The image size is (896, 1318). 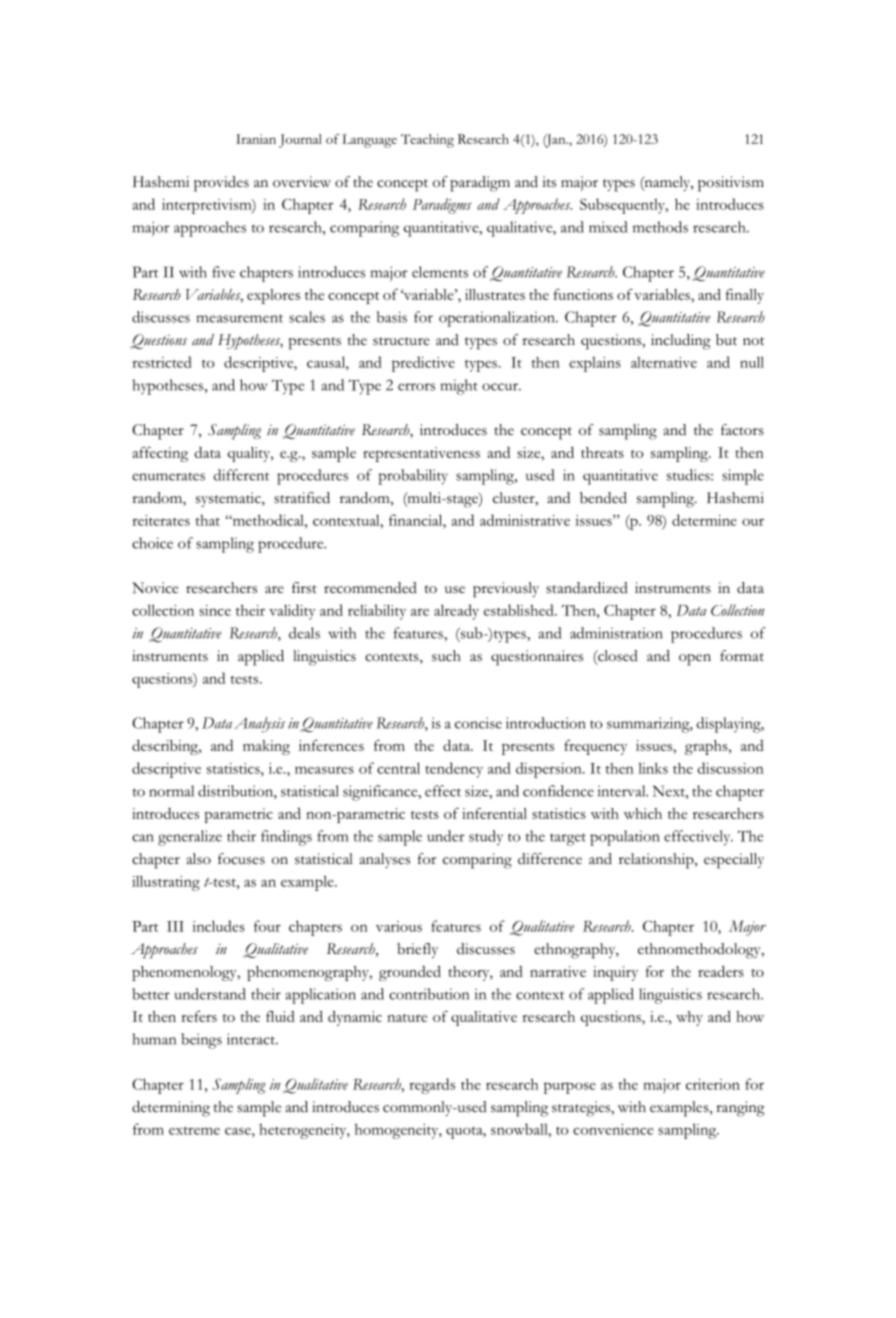 I want to click on Teaching, so click(x=427, y=141).
